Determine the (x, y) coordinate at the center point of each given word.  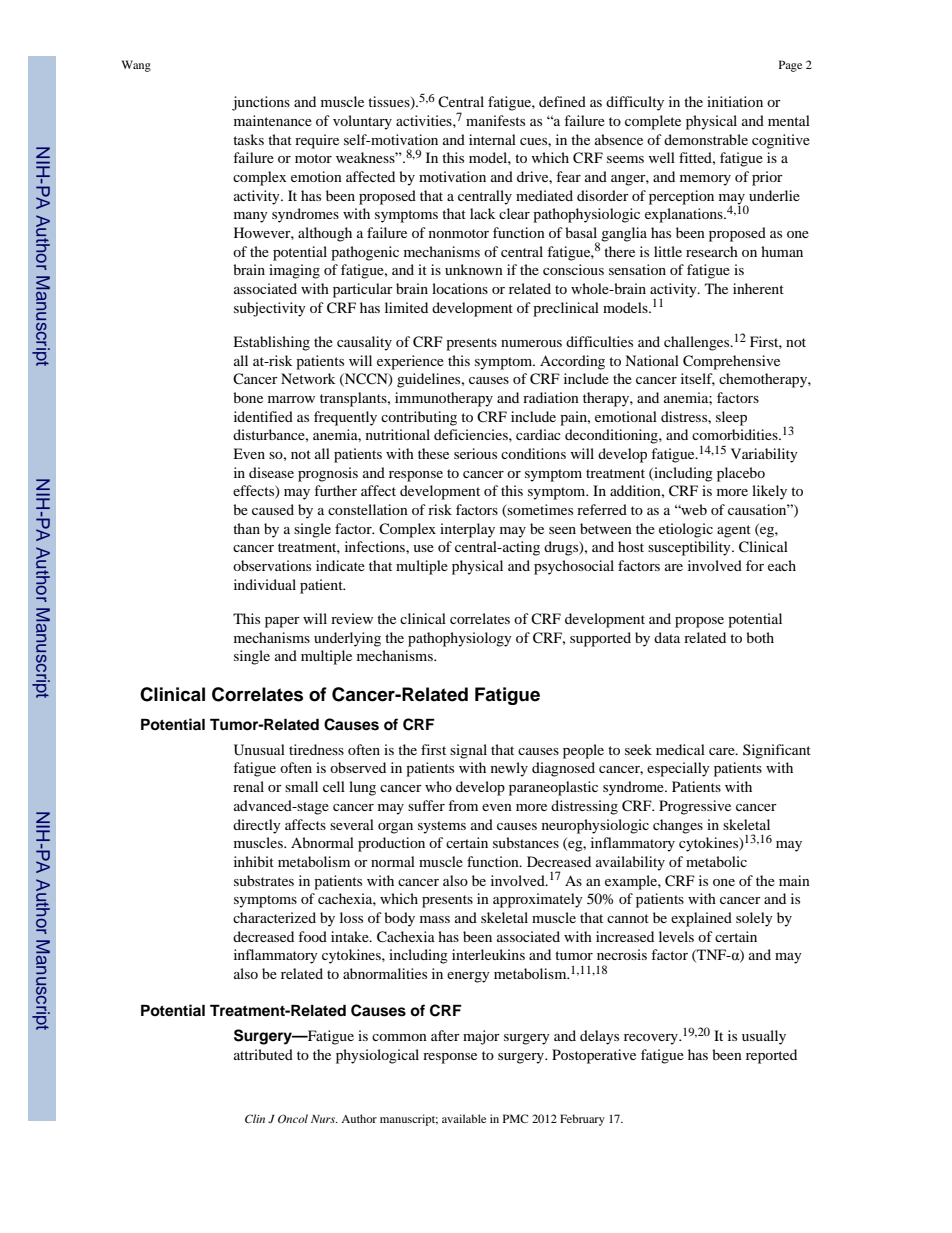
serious (475, 453)
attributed (263, 1054)
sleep (731, 418)
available (464, 1118)
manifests (495, 120)
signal (468, 751)
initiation (735, 101)
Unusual (259, 750)
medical (680, 749)
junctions (261, 103)
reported (771, 1056)
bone (248, 397)
